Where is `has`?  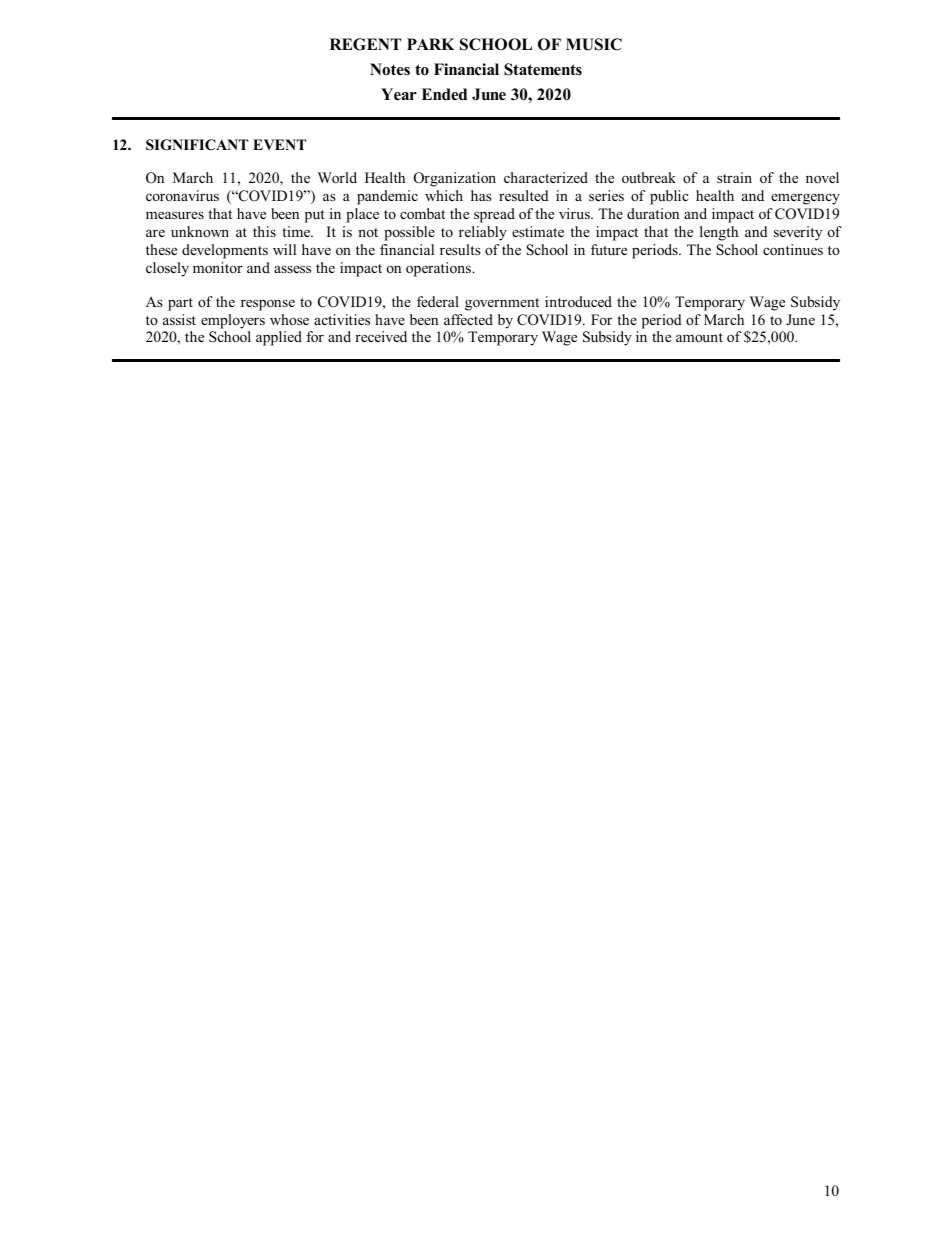 has is located at coordinates (481, 195).
